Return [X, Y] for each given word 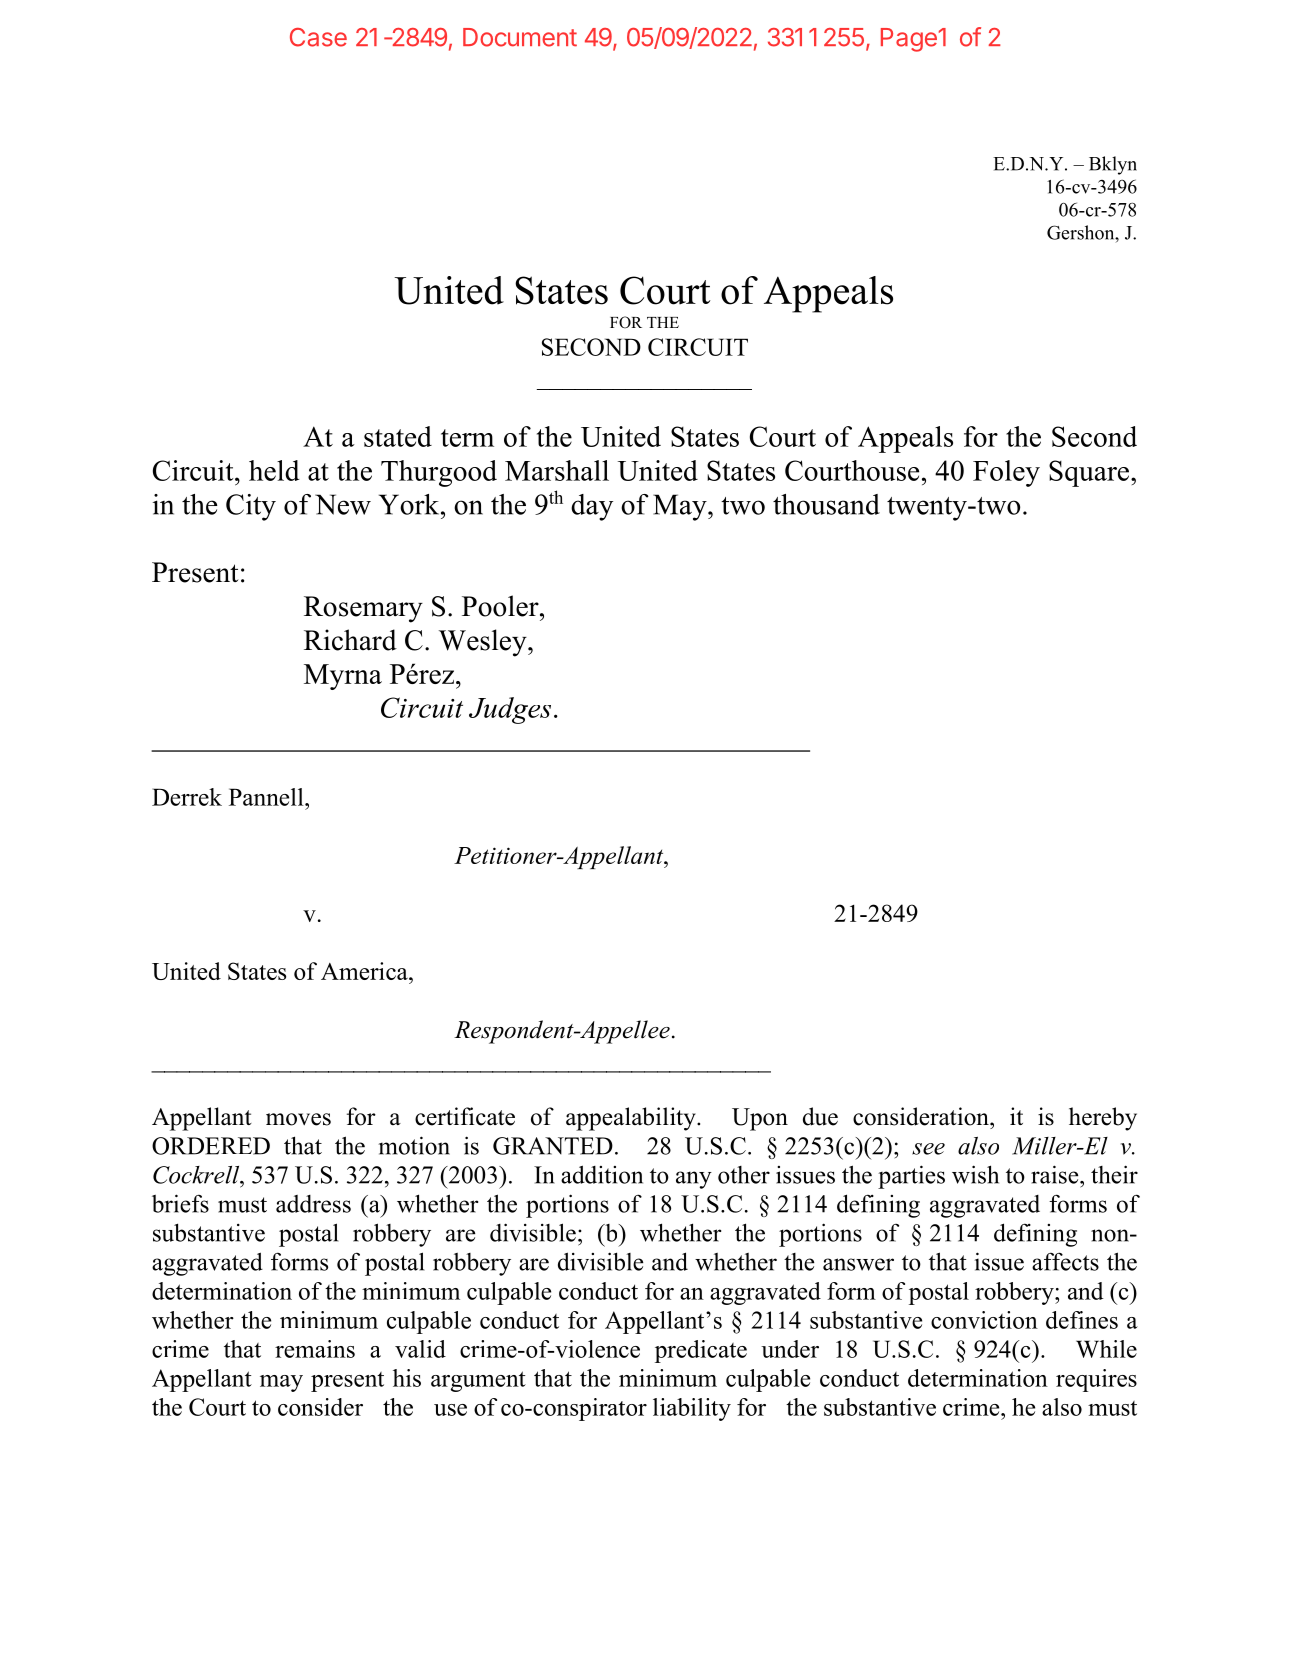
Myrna [343, 677]
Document [520, 37]
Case [318, 37]
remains [315, 1349]
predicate [701, 1351]
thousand [826, 504]
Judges [510, 710]
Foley [1006, 473]
